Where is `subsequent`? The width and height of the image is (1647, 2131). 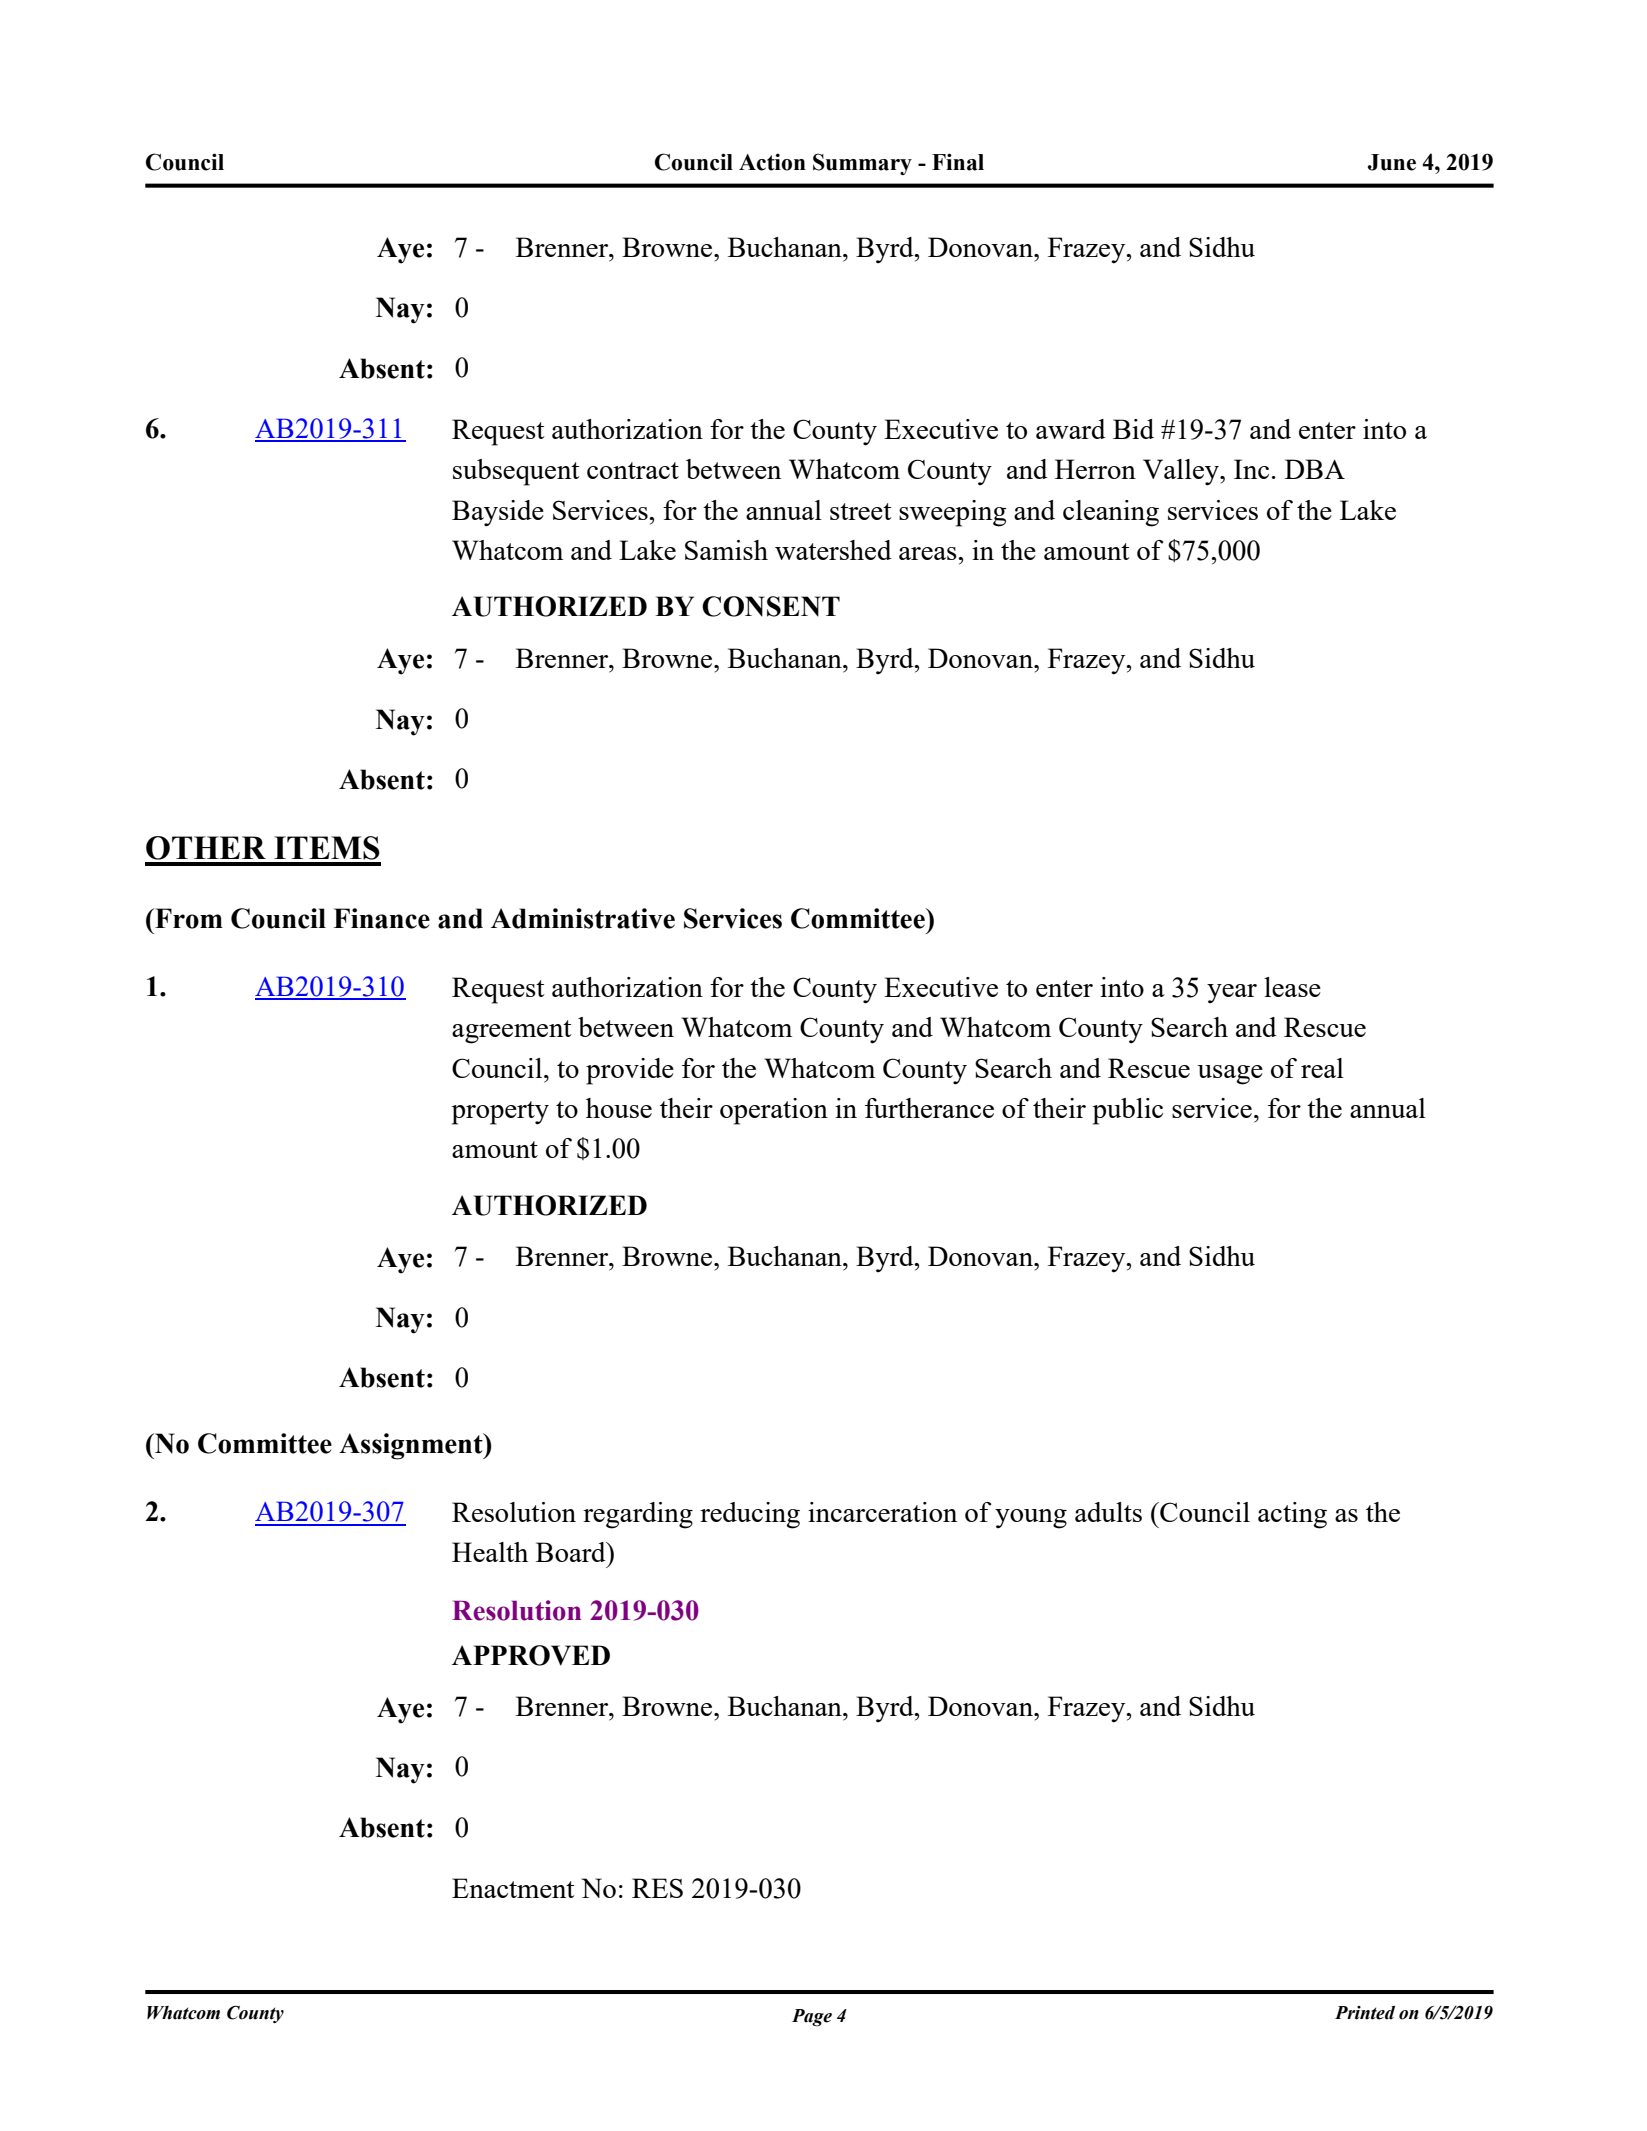 subsequent is located at coordinates (516, 472).
